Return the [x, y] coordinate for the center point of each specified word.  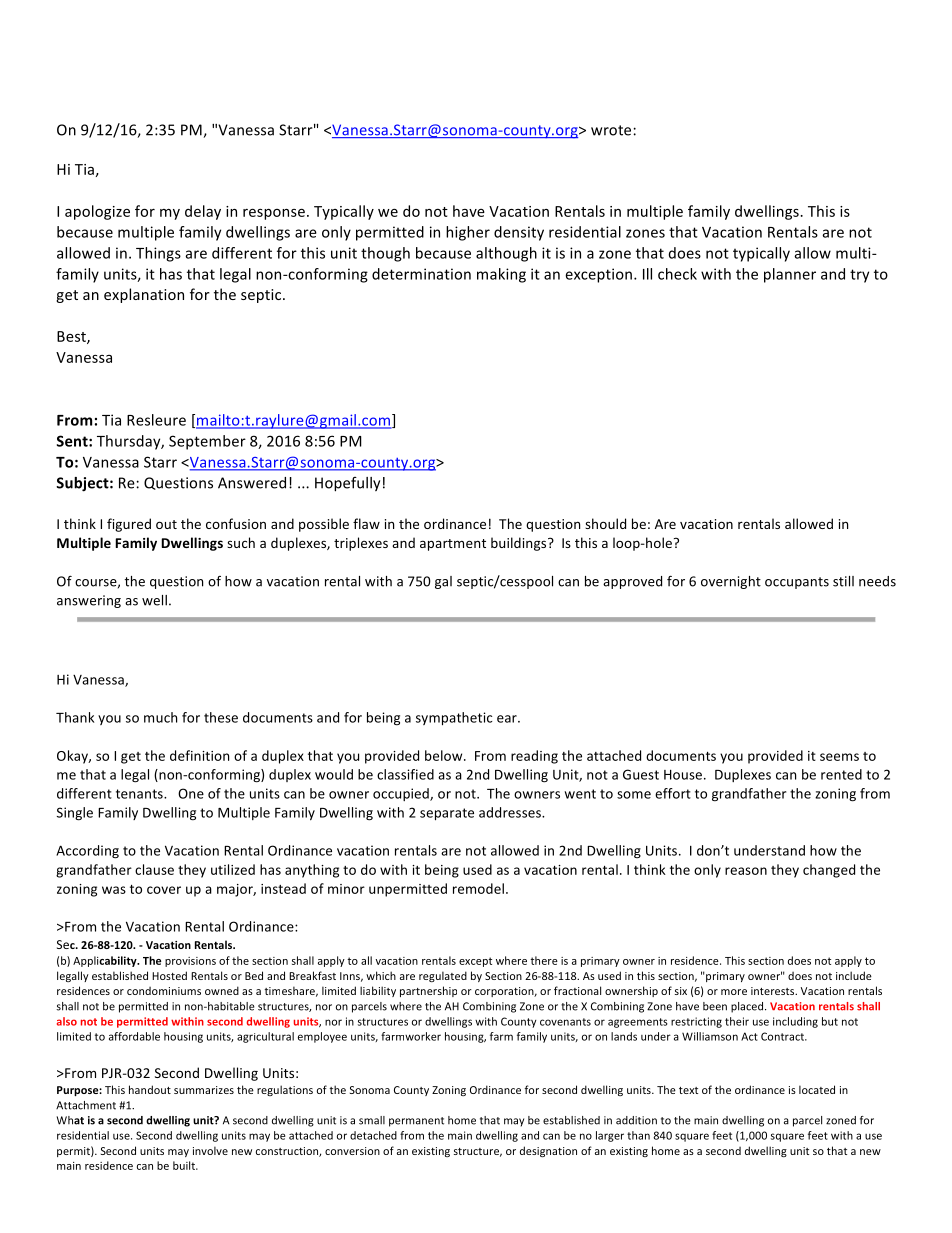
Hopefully [347, 484]
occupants [797, 583]
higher [468, 233]
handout [150, 1089]
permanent [416, 1122]
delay [203, 212]
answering [89, 601]
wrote [612, 130]
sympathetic [454, 719]
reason [746, 871]
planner [790, 275]
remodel [478, 888]
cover [164, 890]
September [207, 442]
